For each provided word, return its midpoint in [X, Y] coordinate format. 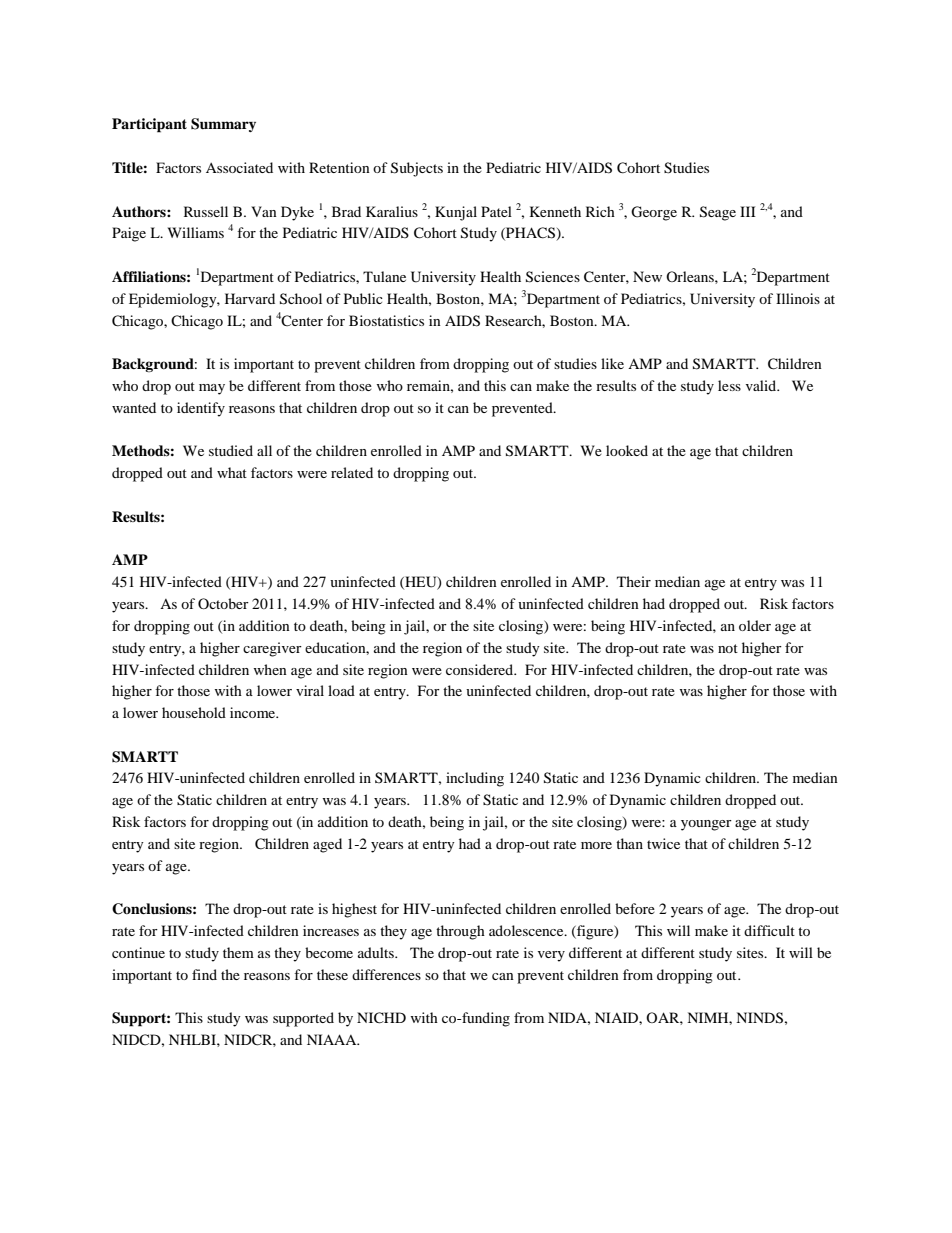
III [748, 211]
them [238, 952]
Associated [239, 167]
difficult [769, 930]
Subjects [417, 169]
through [460, 932]
